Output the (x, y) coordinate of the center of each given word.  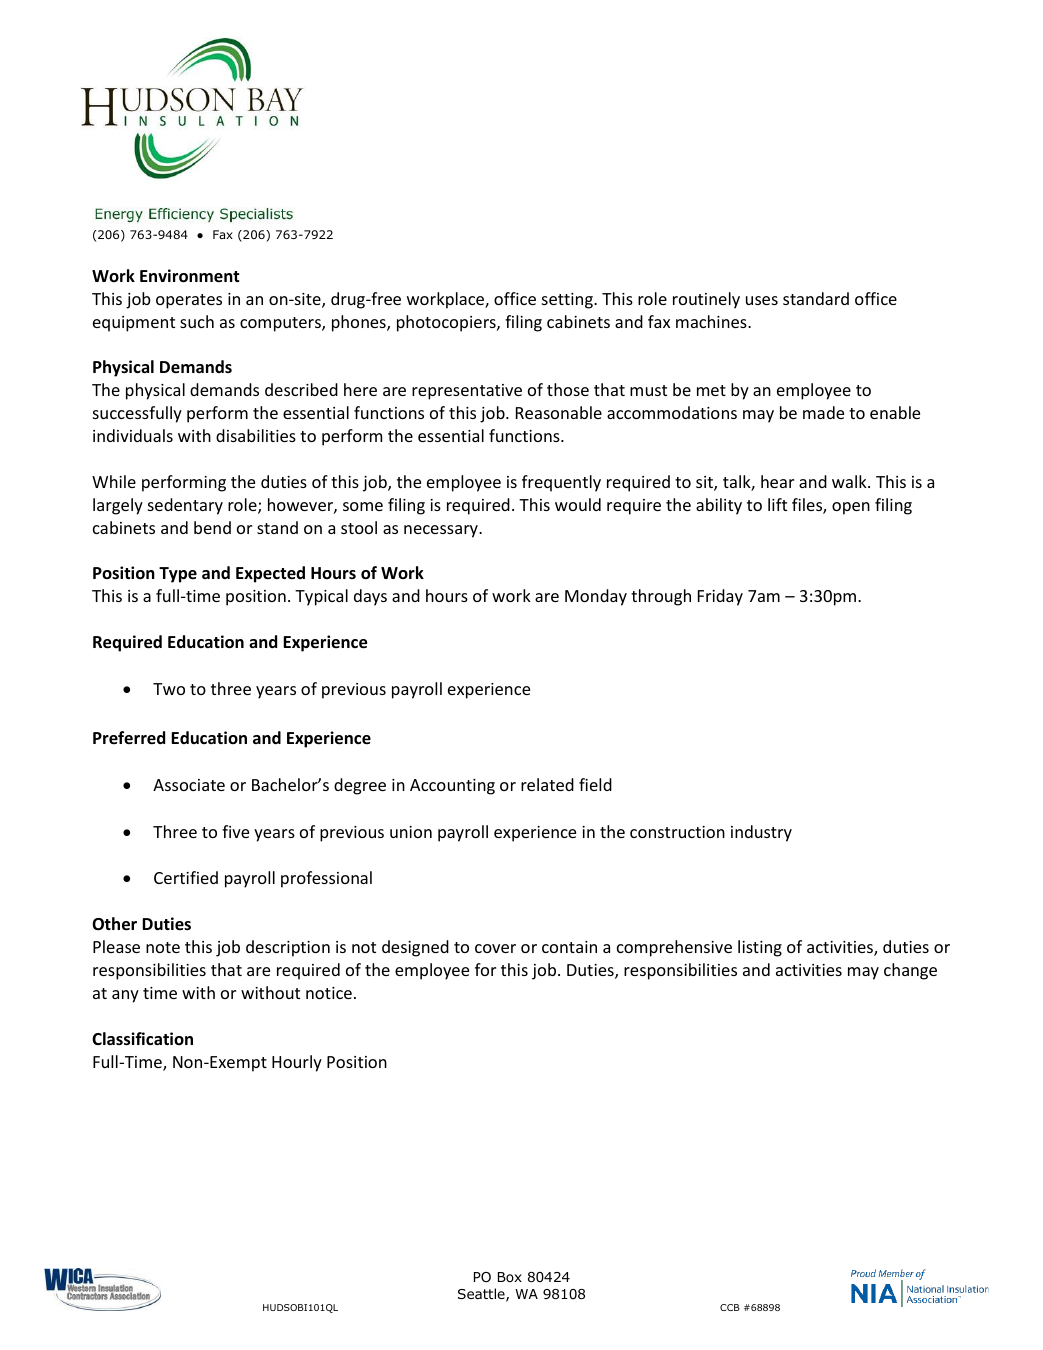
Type (178, 575)
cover (495, 948)
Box (510, 1277)
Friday (720, 597)
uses (762, 300)
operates (189, 301)
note (163, 947)
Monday (596, 597)
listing (760, 948)
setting (568, 301)
